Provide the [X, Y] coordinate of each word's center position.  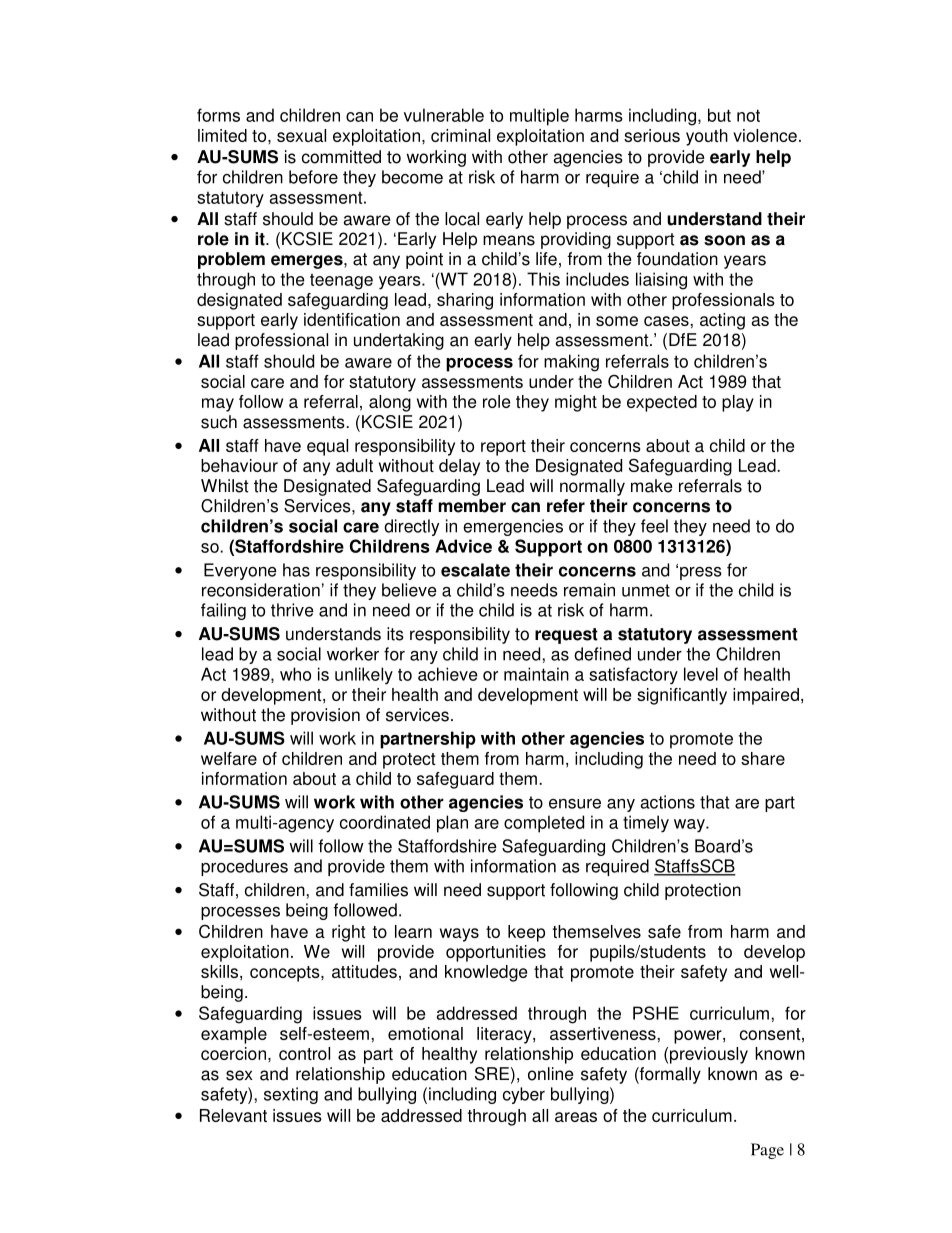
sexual [301, 135]
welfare [229, 758]
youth [707, 137]
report [503, 448]
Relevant [233, 1115]
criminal [460, 135]
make [651, 486]
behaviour [239, 465]
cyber [524, 1095]
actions [668, 802]
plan [452, 824]
